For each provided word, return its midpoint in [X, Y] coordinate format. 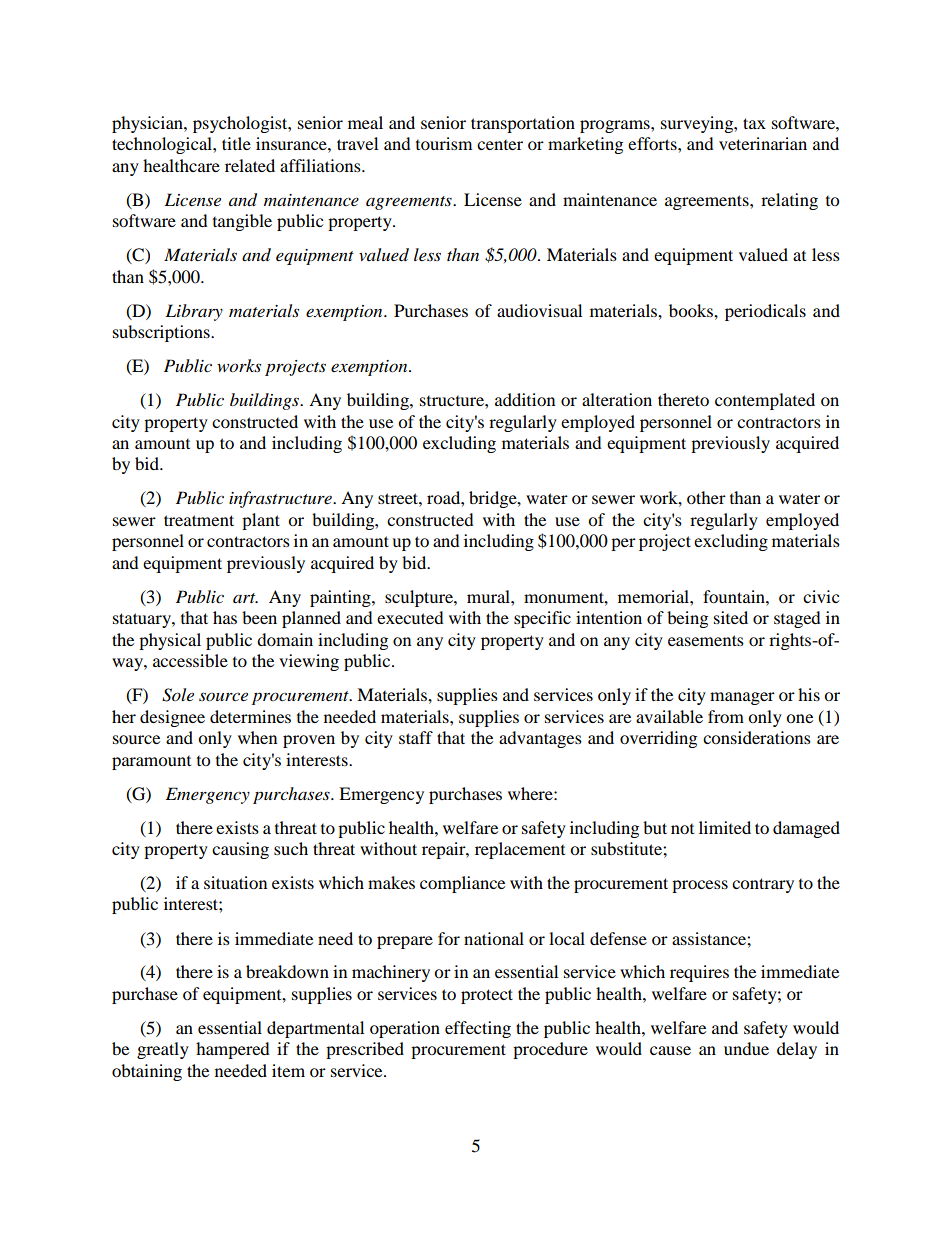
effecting [478, 1029]
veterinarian [763, 143]
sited [731, 617]
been [259, 617]
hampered [233, 1050]
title [236, 143]
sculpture [420, 598]
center [500, 145]
